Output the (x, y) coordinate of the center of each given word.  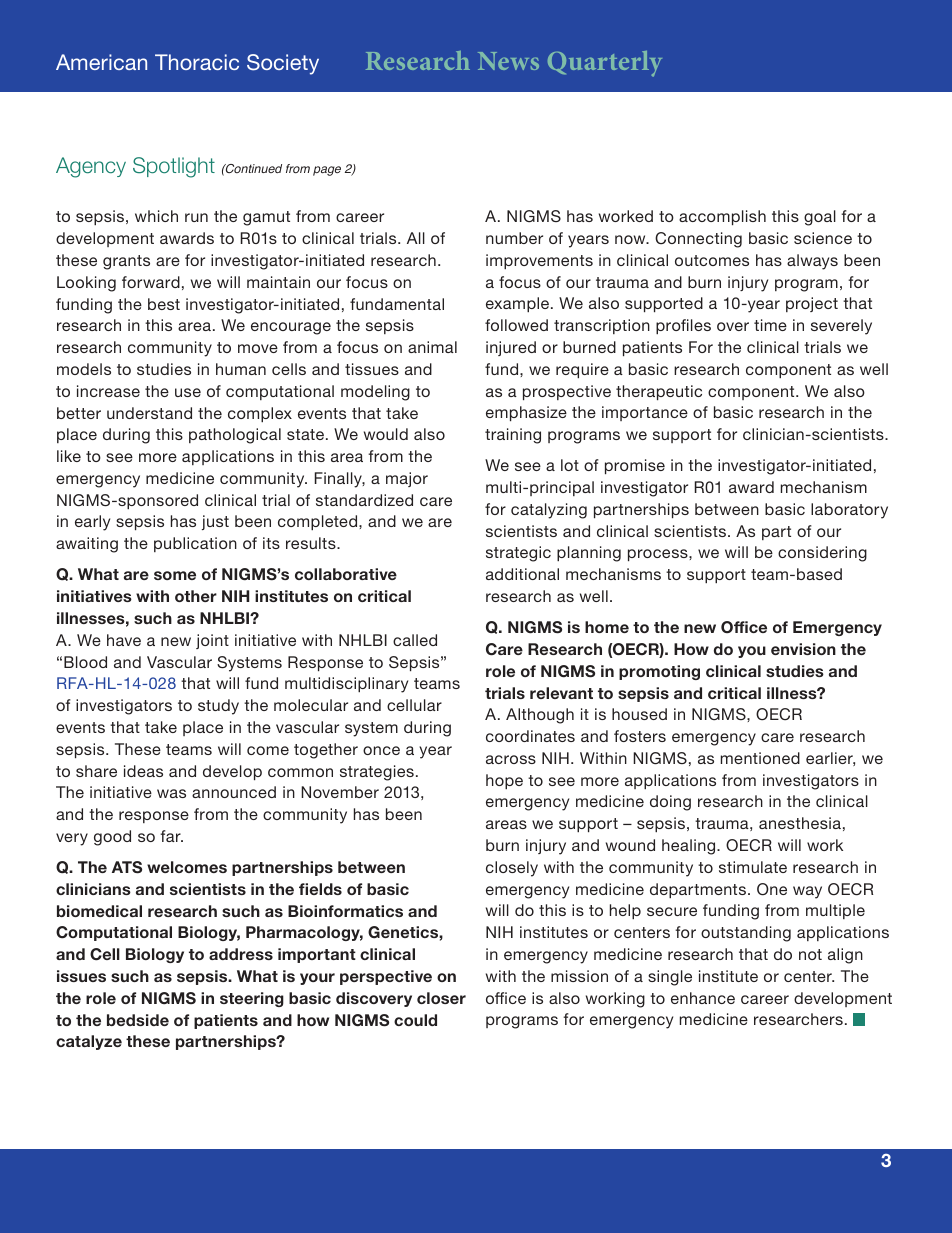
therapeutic (659, 392)
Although (540, 716)
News (508, 61)
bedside (138, 1020)
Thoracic (197, 62)
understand (149, 413)
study (218, 707)
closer (441, 998)
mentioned (760, 758)
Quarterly (605, 64)
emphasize (526, 413)
